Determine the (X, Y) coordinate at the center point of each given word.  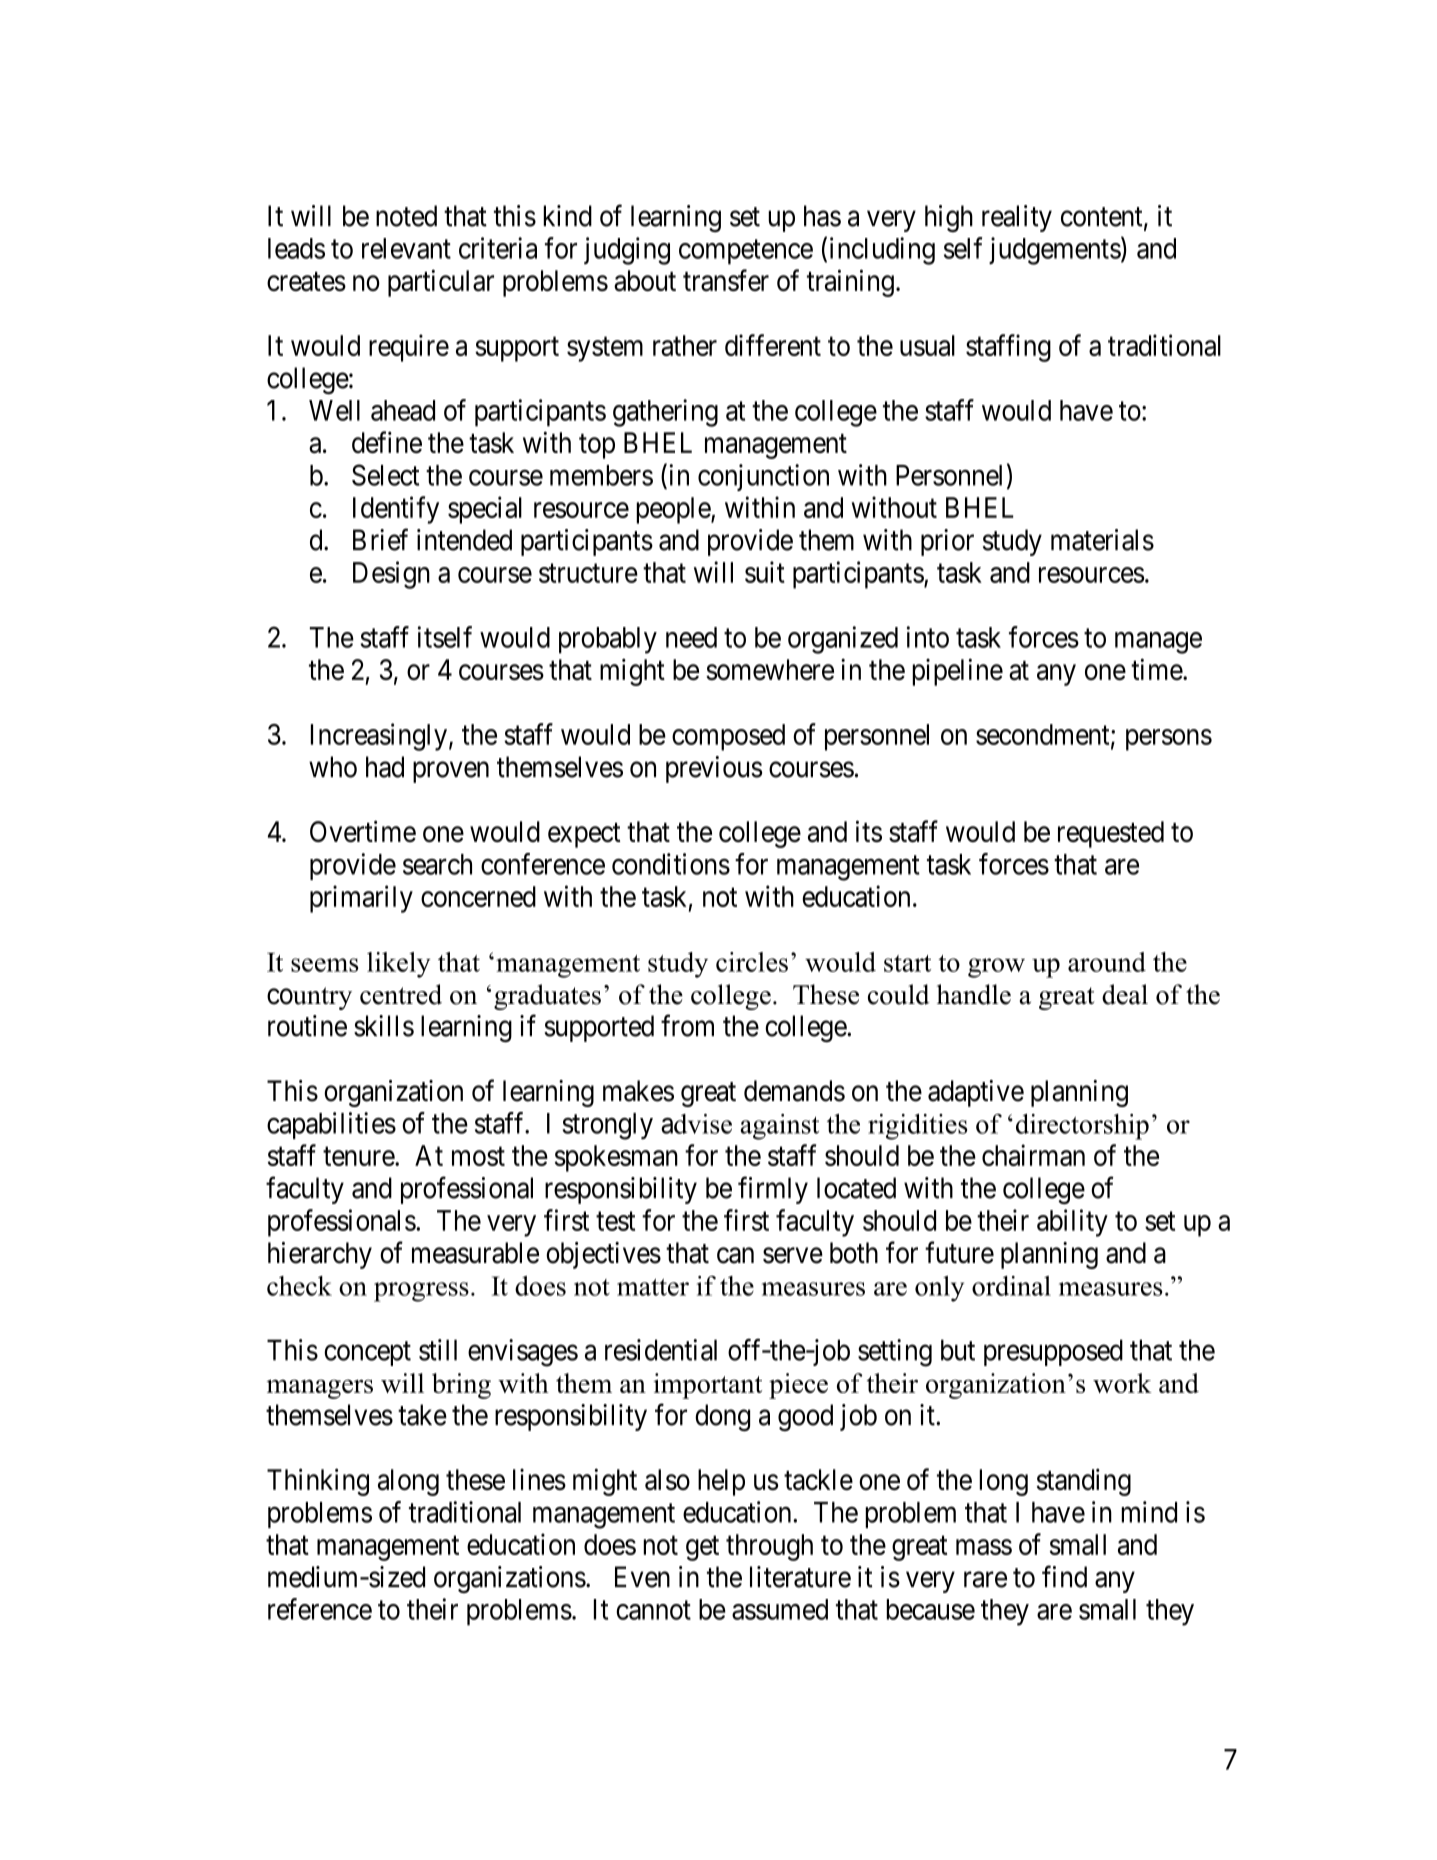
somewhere (770, 669)
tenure (359, 1156)
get (702, 1548)
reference (320, 1609)
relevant (406, 248)
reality (1017, 218)
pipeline (957, 672)
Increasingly (379, 737)
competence (746, 252)
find (1064, 1576)
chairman (1033, 1155)
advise (696, 1124)
